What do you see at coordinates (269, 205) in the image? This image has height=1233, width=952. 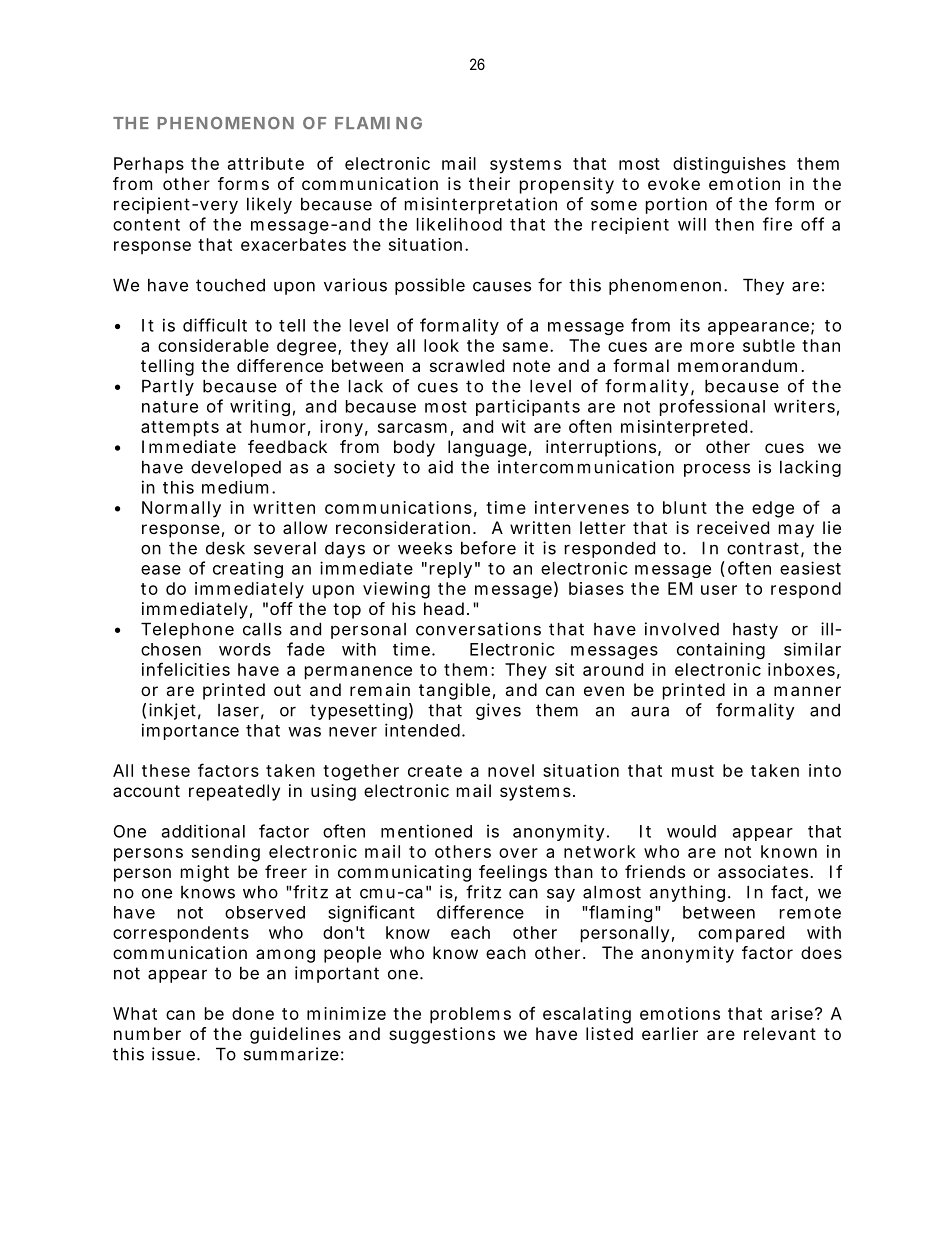 I see `likely` at bounding box center [269, 205].
